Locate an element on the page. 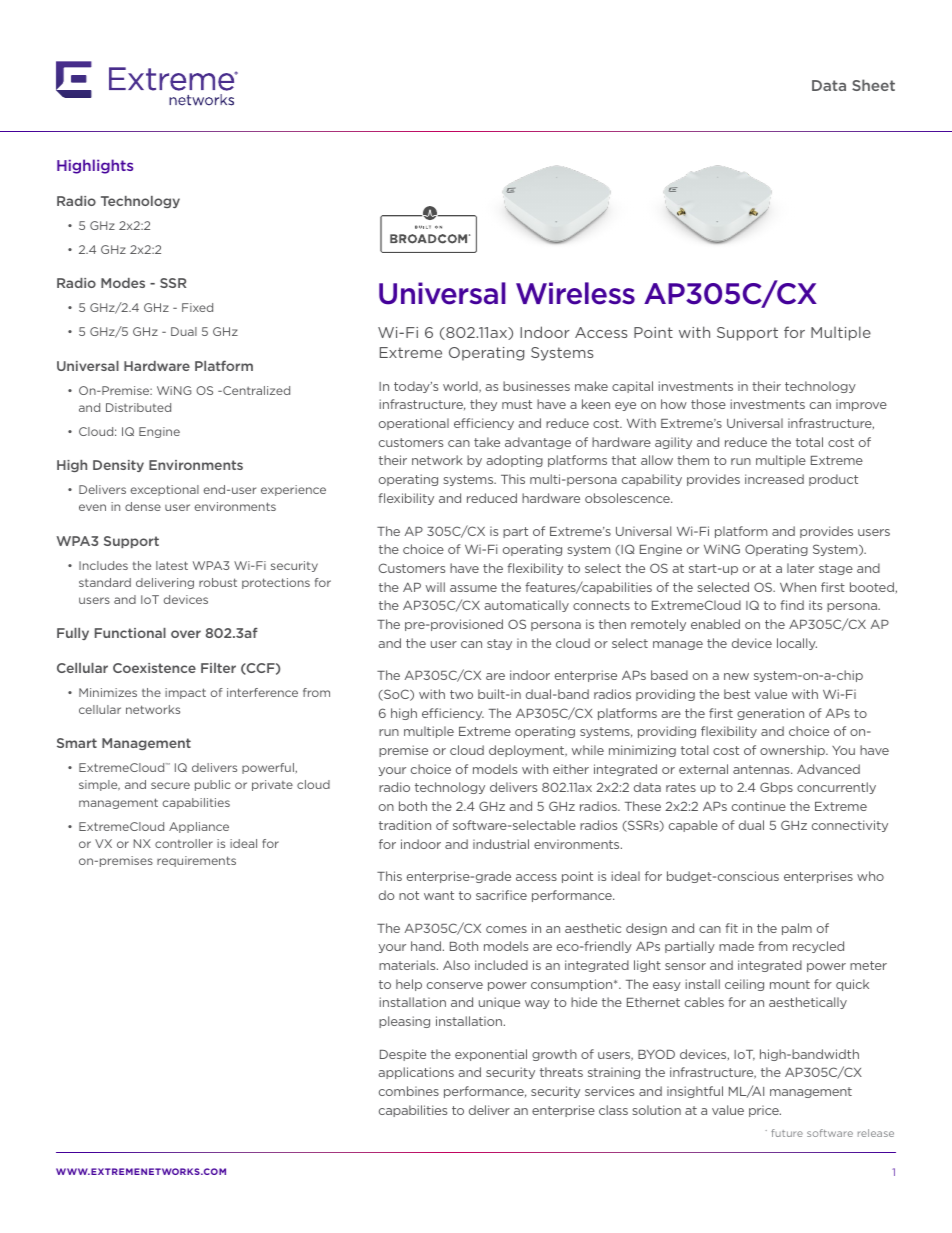  over is located at coordinates (186, 634).
